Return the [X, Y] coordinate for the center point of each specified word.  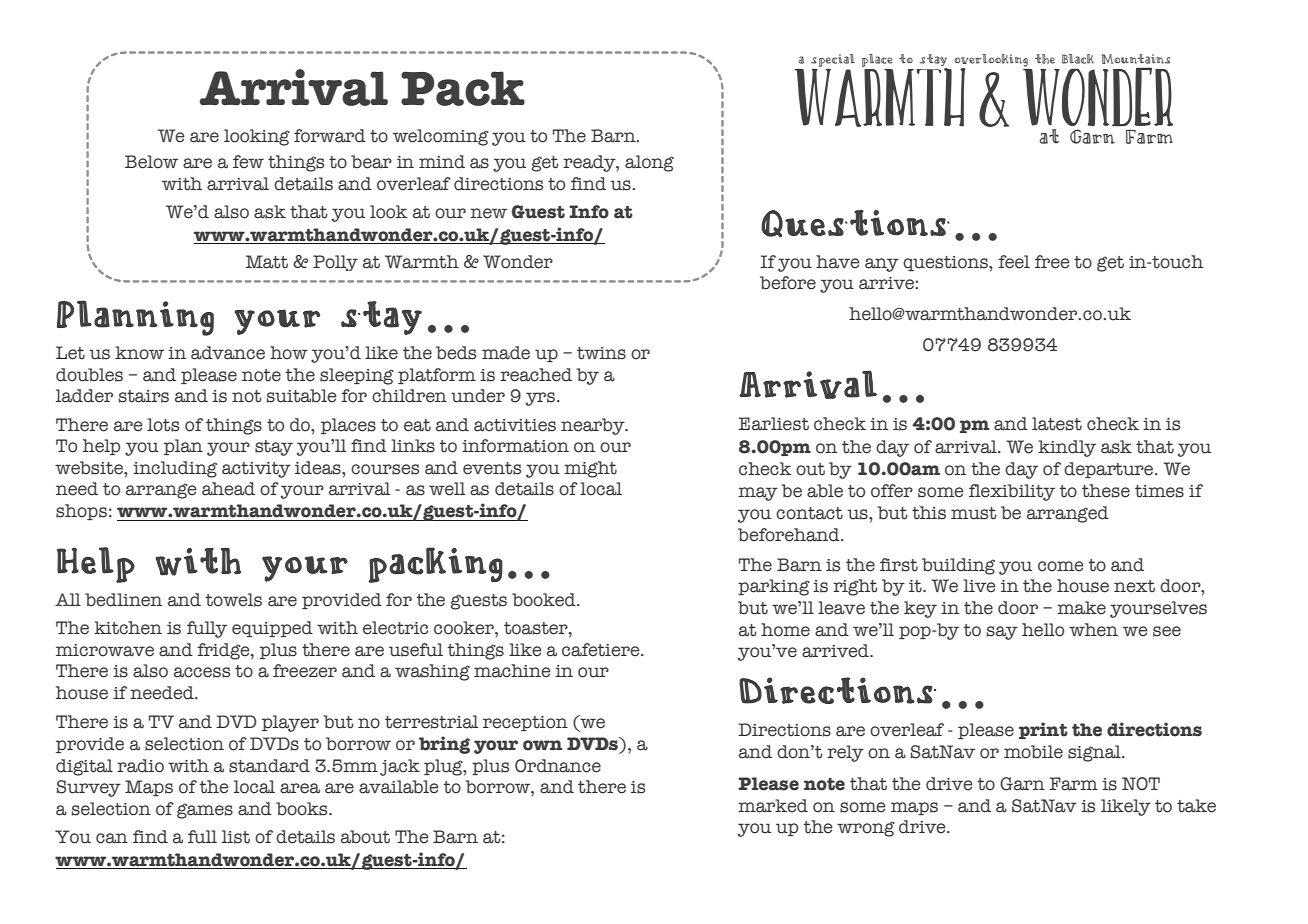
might [590, 469]
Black [1078, 59]
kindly [1067, 448]
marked [773, 806]
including [175, 469]
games [205, 811]
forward [330, 136]
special [833, 60]
